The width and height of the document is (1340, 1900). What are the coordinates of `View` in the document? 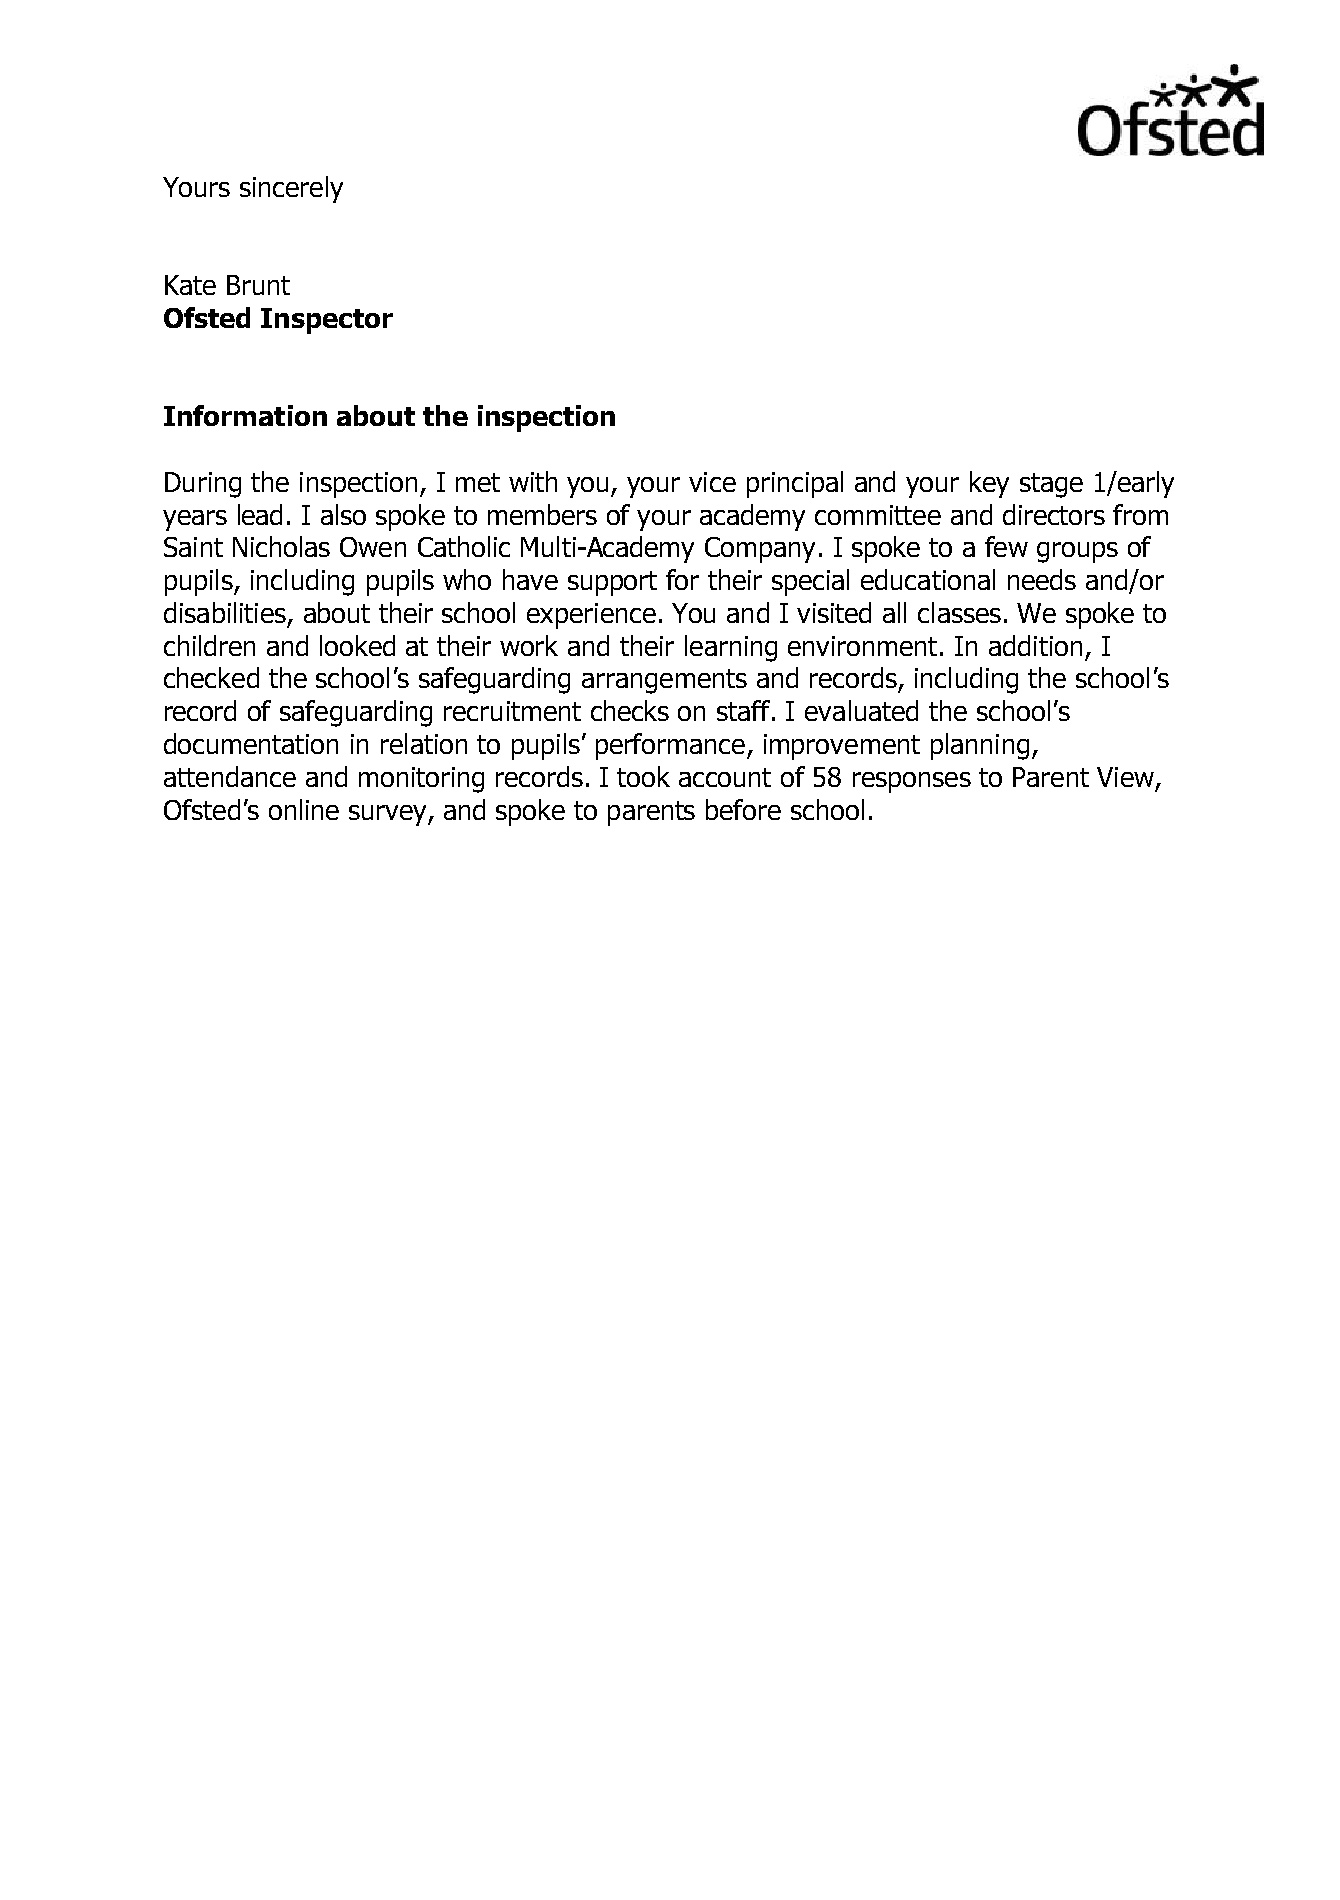 It's located at (1125, 777).
